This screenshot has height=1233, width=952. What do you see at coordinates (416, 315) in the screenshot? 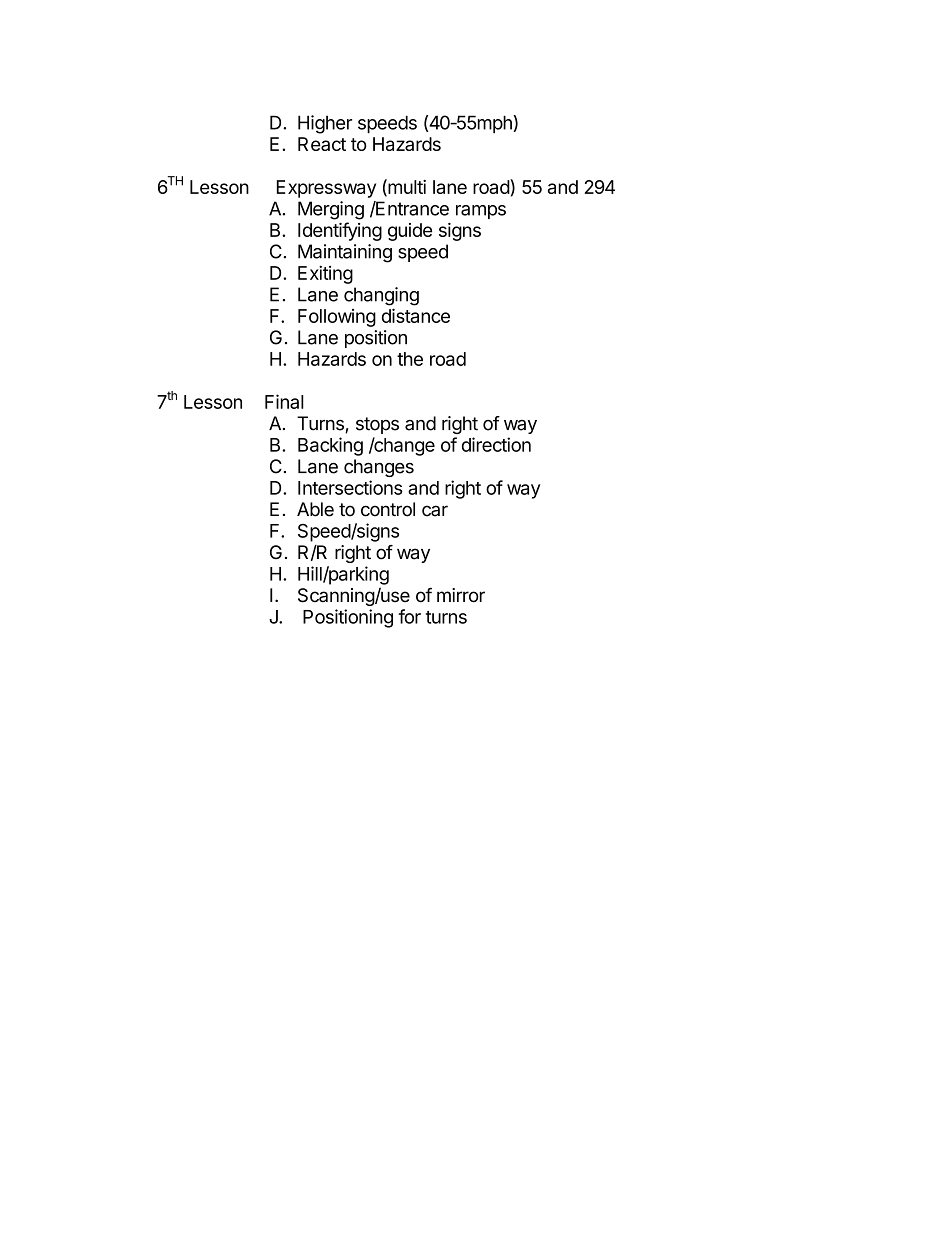
I see `distance` at bounding box center [416, 315].
